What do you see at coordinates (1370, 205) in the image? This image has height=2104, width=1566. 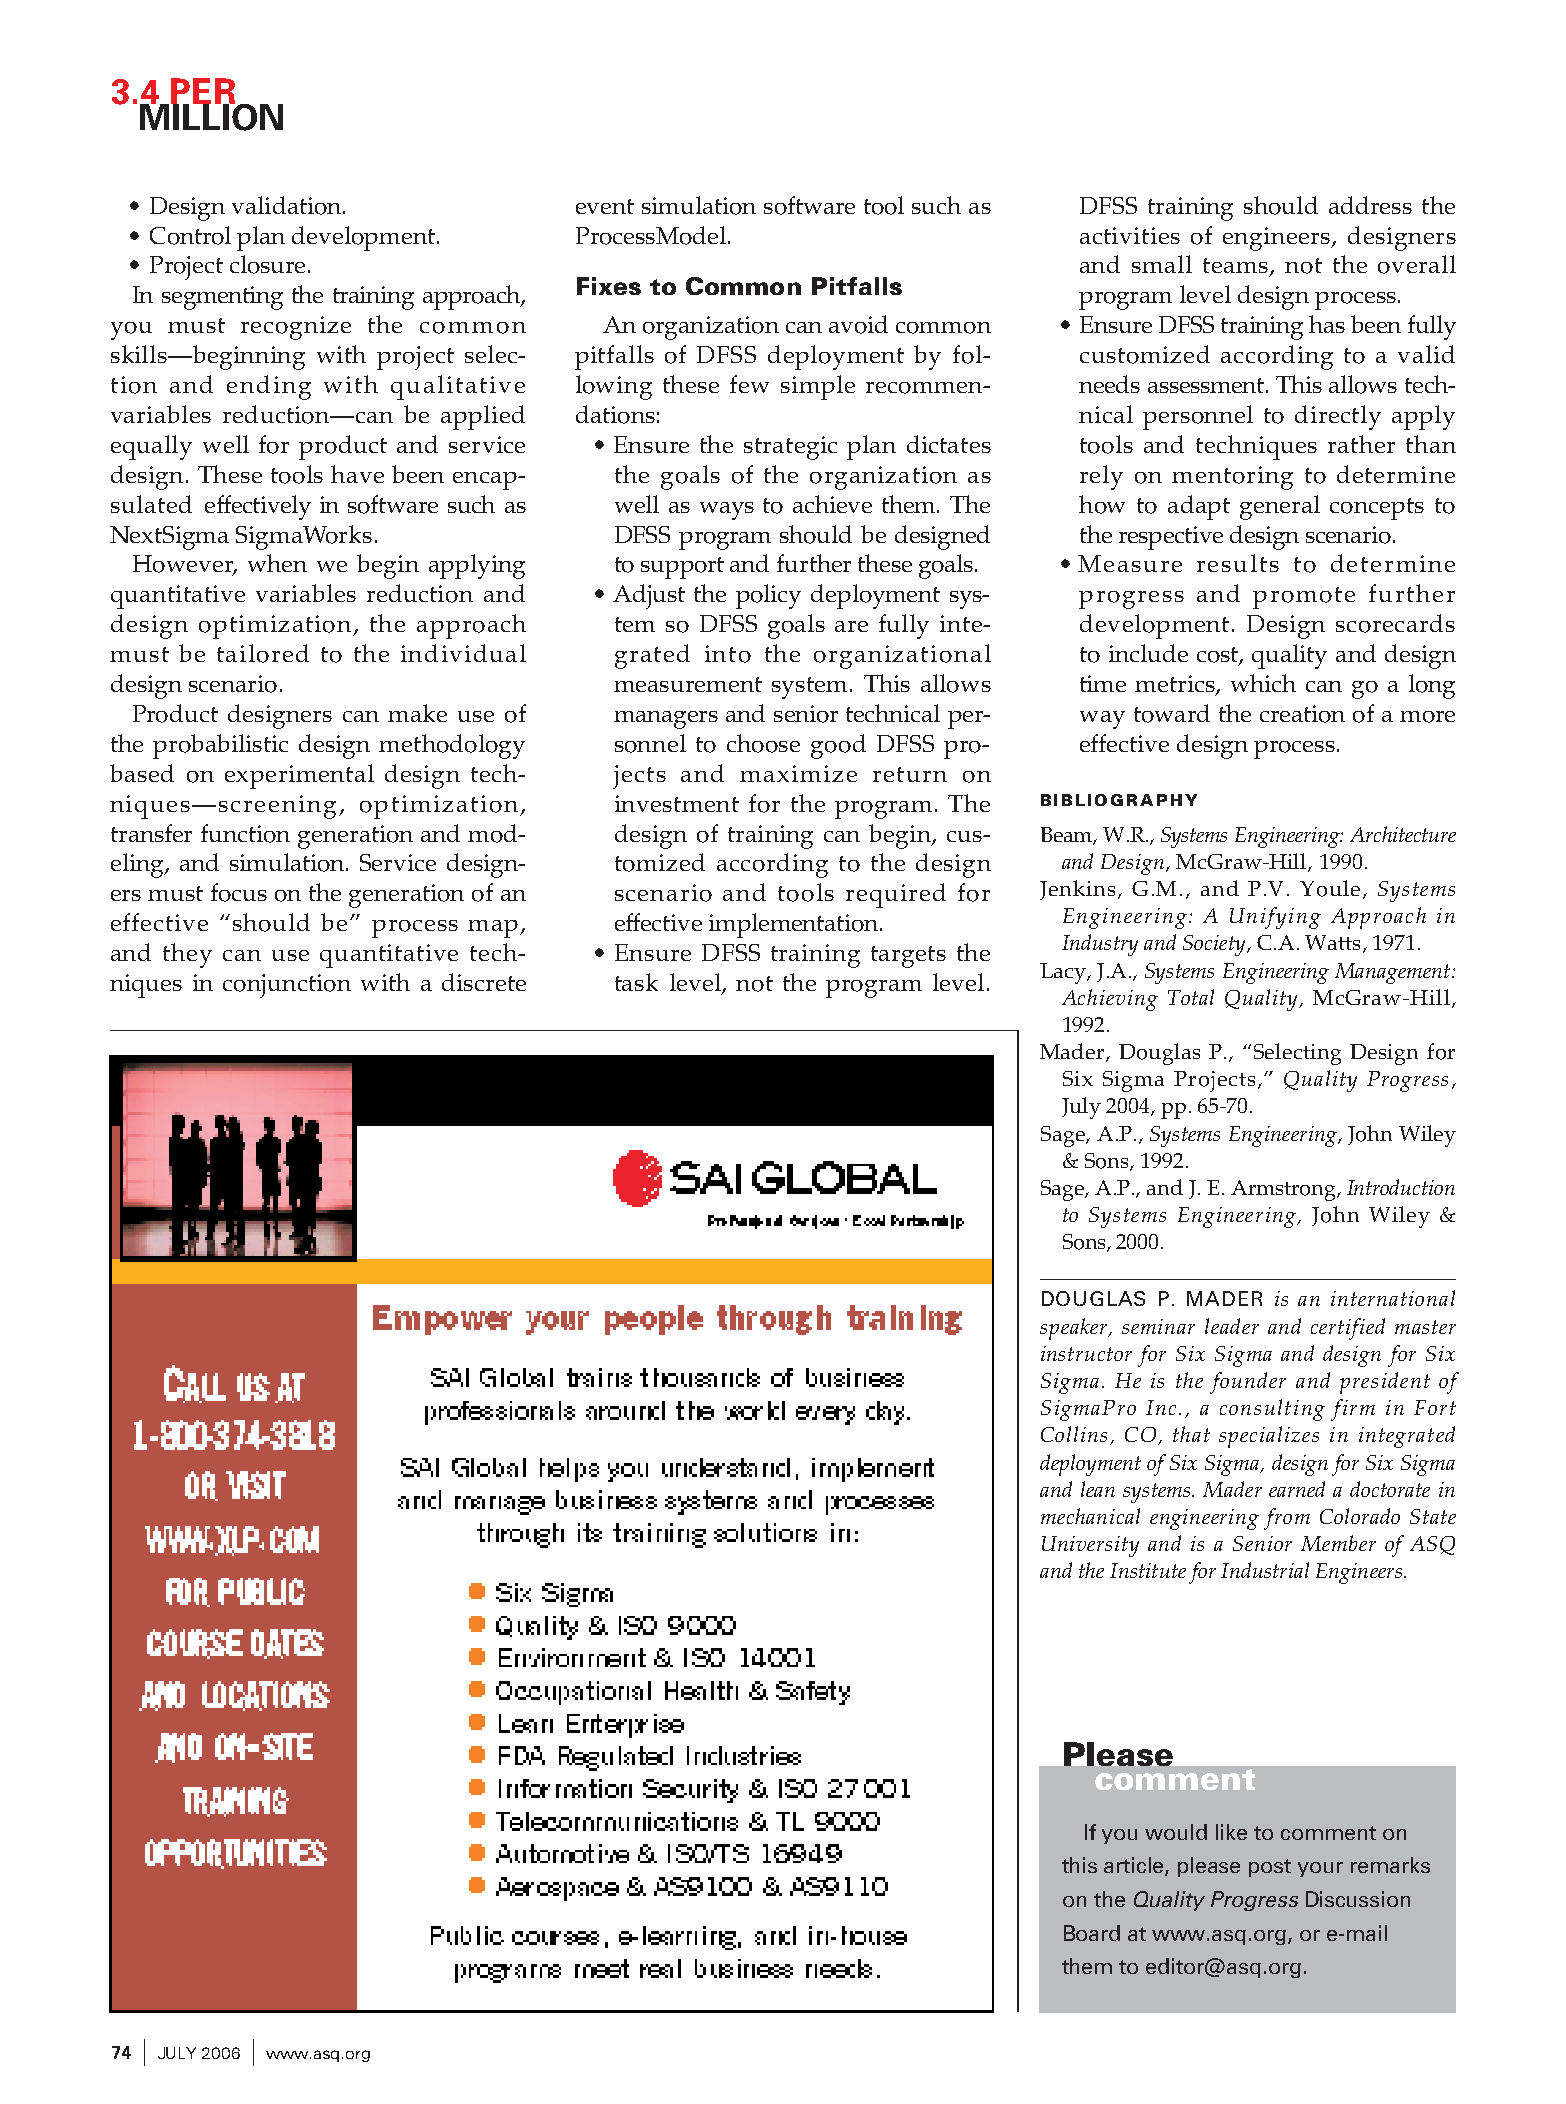 I see `address` at bounding box center [1370, 205].
